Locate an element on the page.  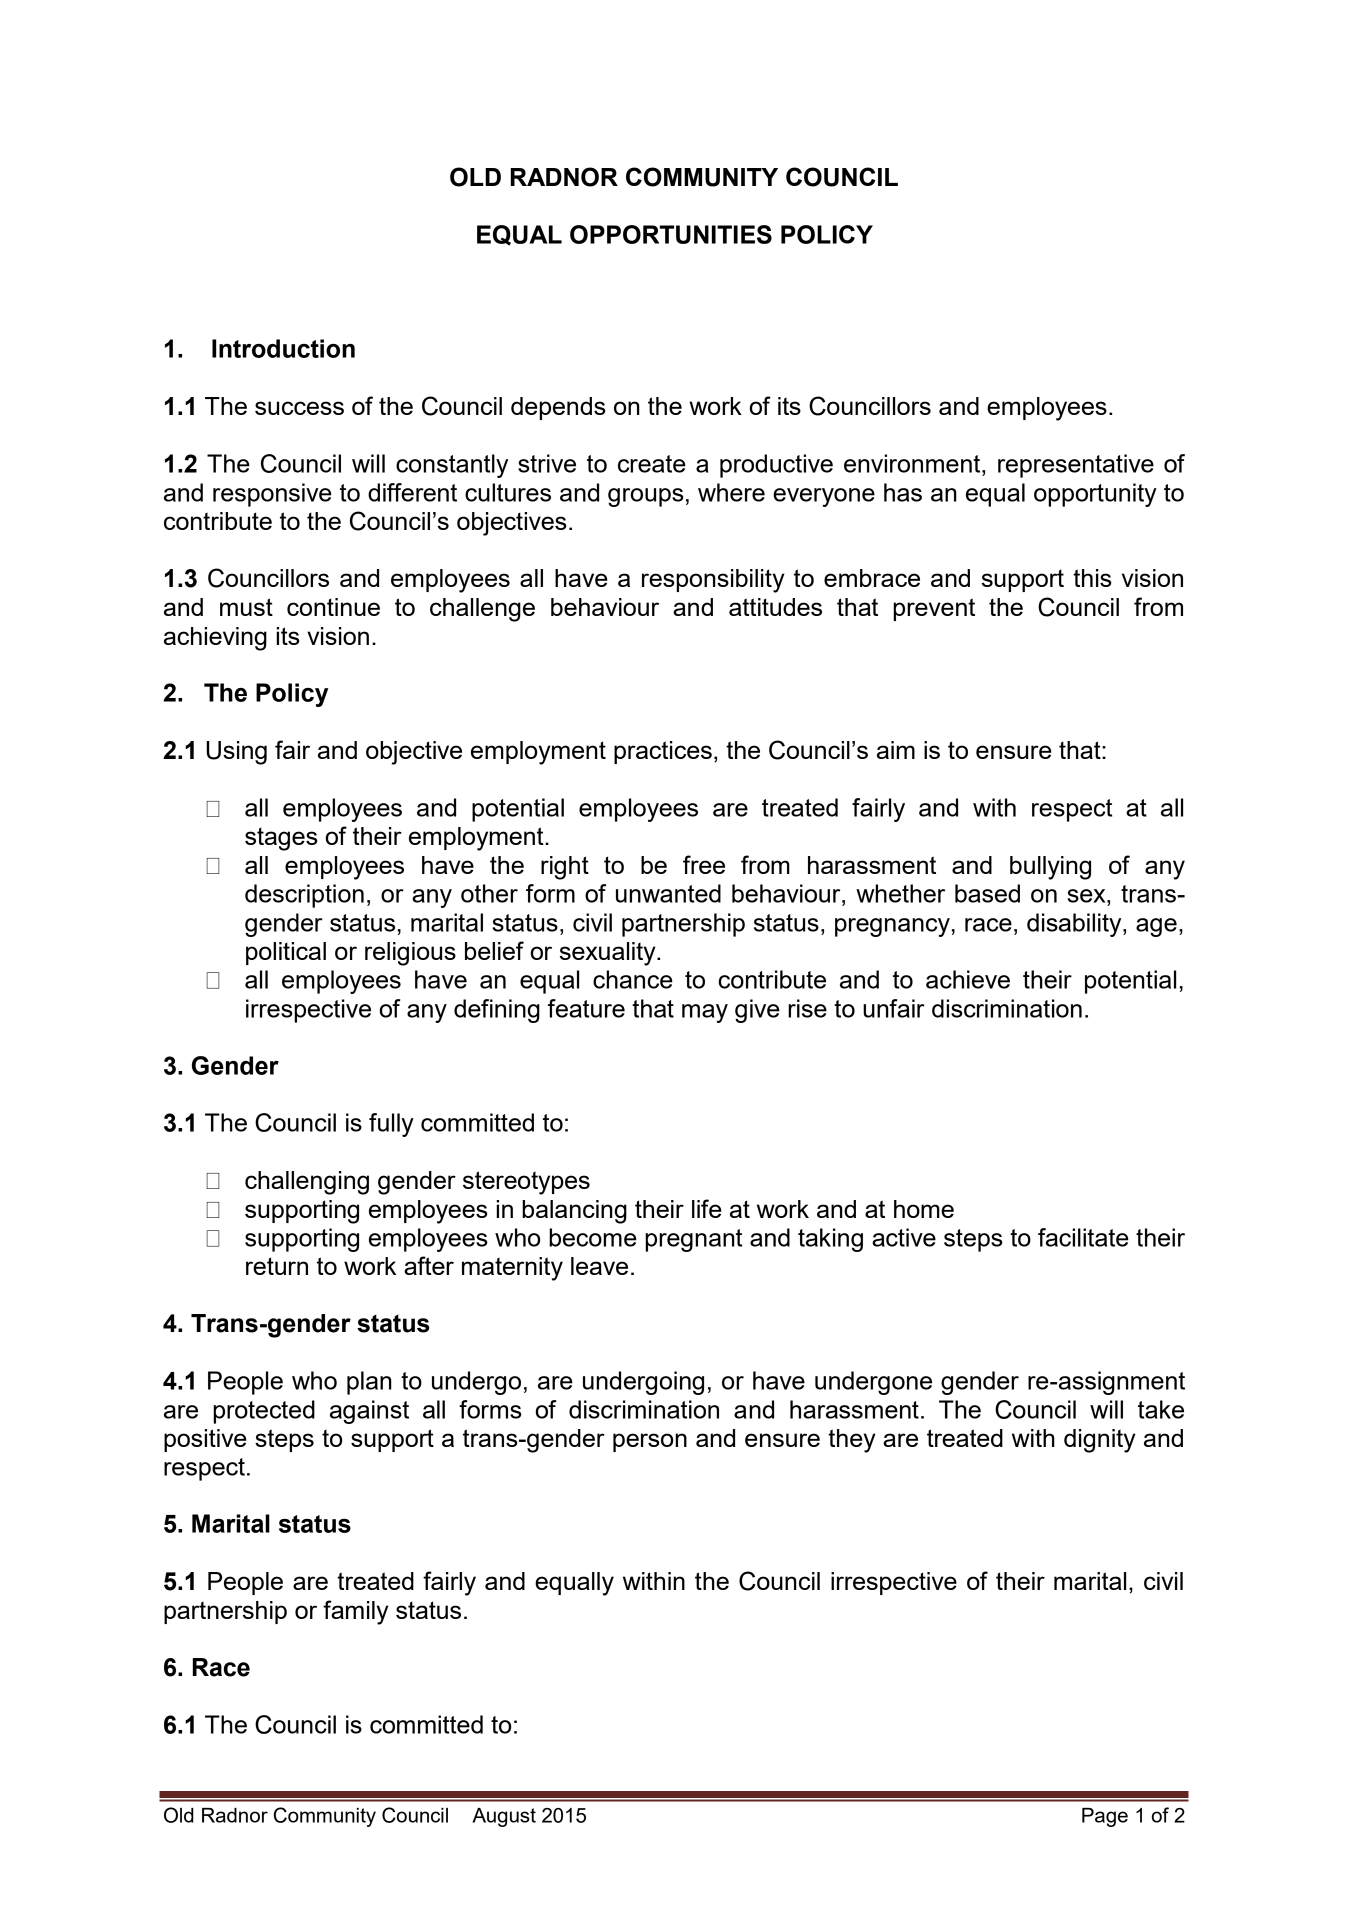
representative is located at coordinates (1076, 466).
